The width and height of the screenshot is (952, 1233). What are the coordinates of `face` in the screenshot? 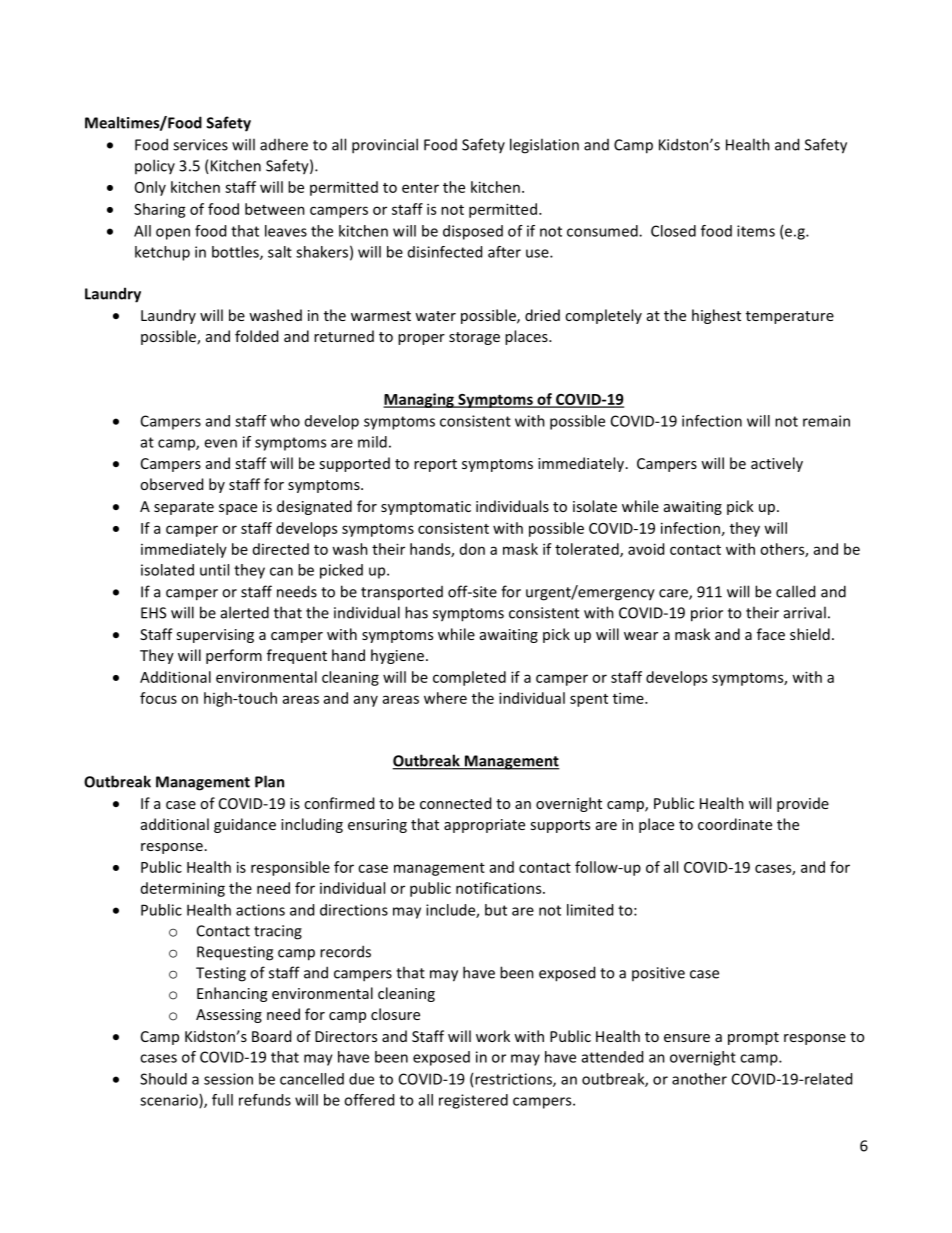 It's located at (771, 634).
